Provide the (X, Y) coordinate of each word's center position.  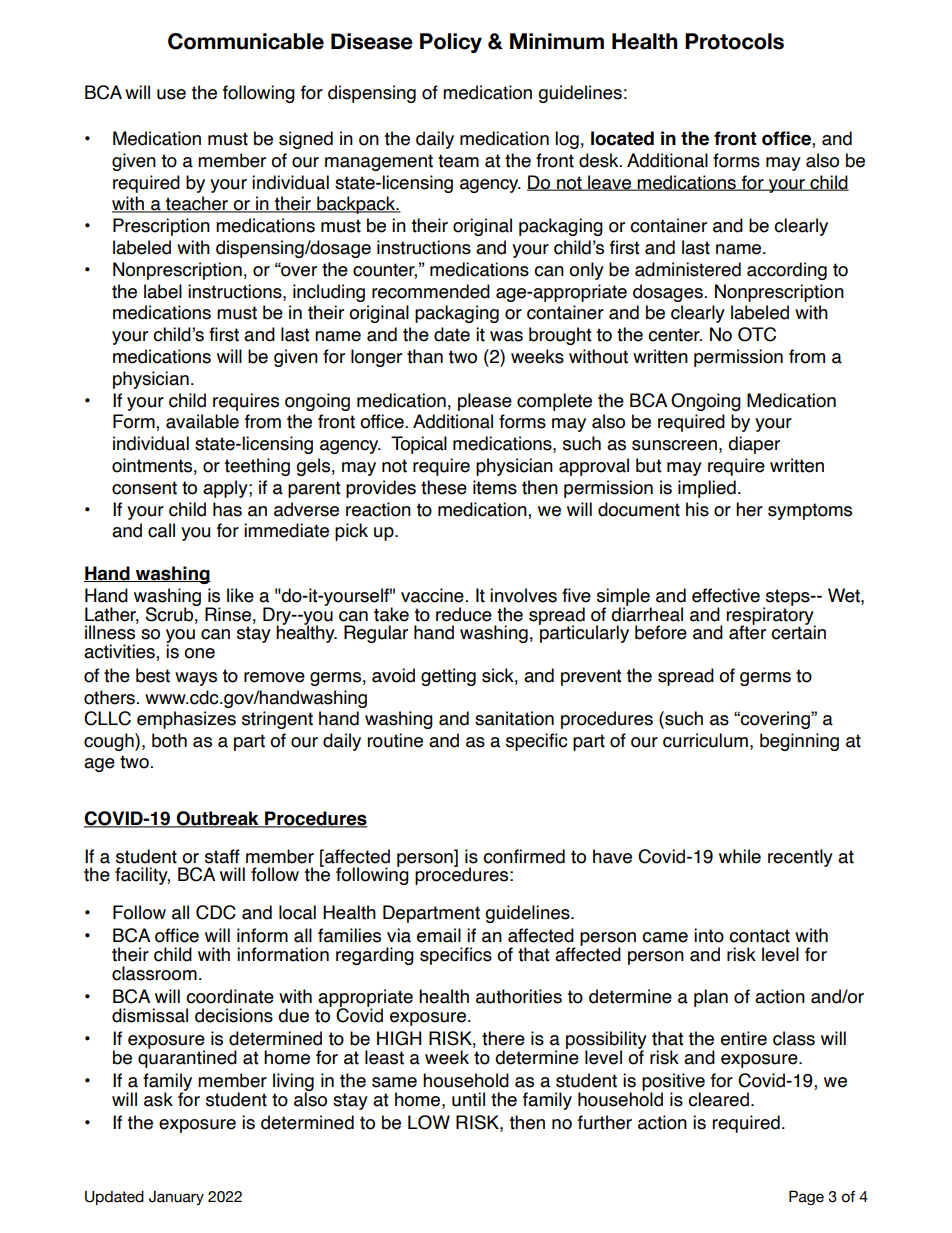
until (468, 1099)
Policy (451, 43)
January (176, 1198)
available (202, 421)
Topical (419, 445)
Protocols (734, 41)
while (740, 856)
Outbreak (217, 819)
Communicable (246, 41)
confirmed (524, 856)
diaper (754, 445)
